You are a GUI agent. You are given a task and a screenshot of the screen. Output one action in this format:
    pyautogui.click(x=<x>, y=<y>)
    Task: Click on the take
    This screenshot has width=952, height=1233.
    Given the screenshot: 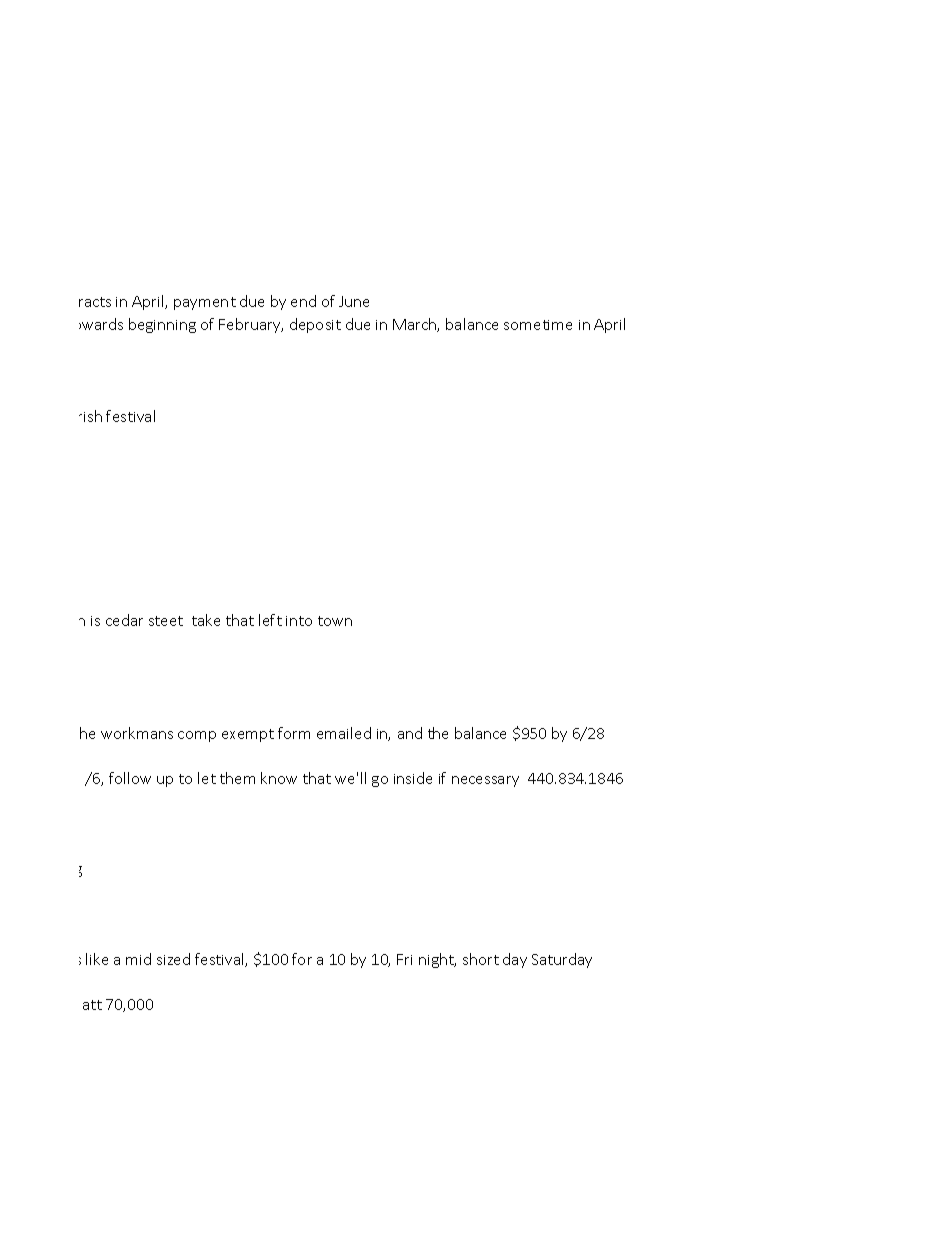 What is the action you would take?
    pyautogui.click(x=206, y=620)
